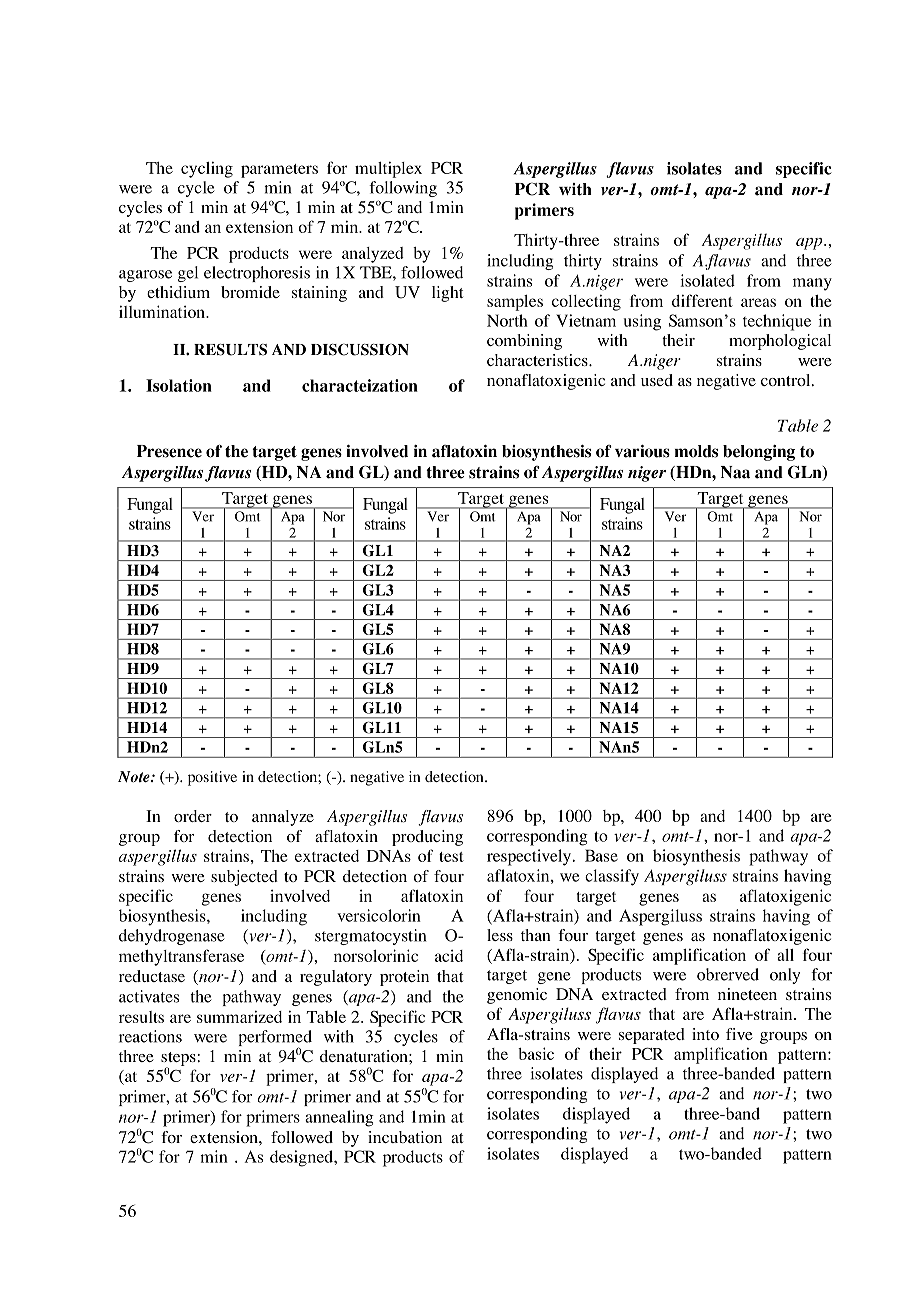 The width and height of the screenshot is (924, 1308). Describe the element at coordinates (169, 451) in the screenshot. I see `Presence` at that location.
